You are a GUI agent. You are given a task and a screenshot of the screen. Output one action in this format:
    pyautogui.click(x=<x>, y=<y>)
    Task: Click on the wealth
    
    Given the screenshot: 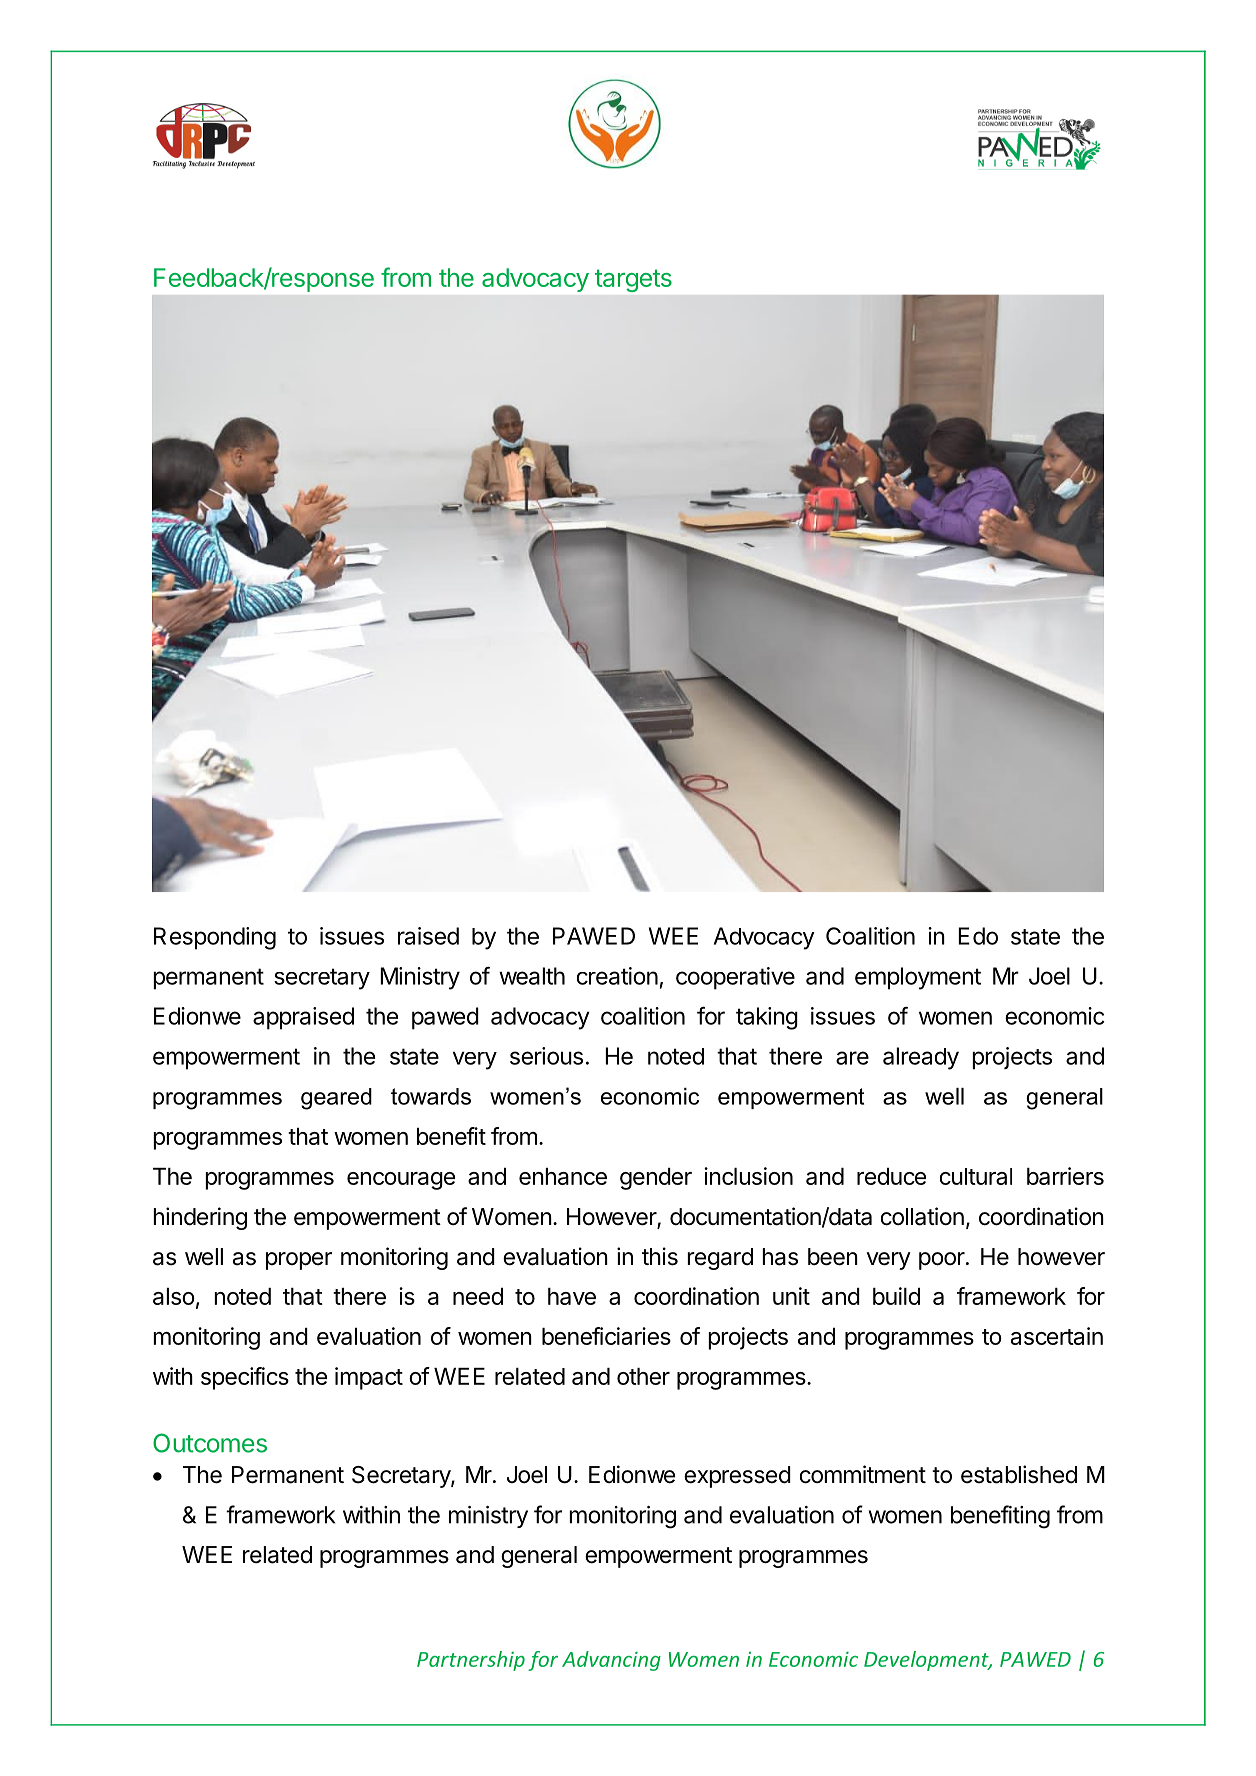 What is the action you would take?
    pyautogui.click(x=532, y=976)
